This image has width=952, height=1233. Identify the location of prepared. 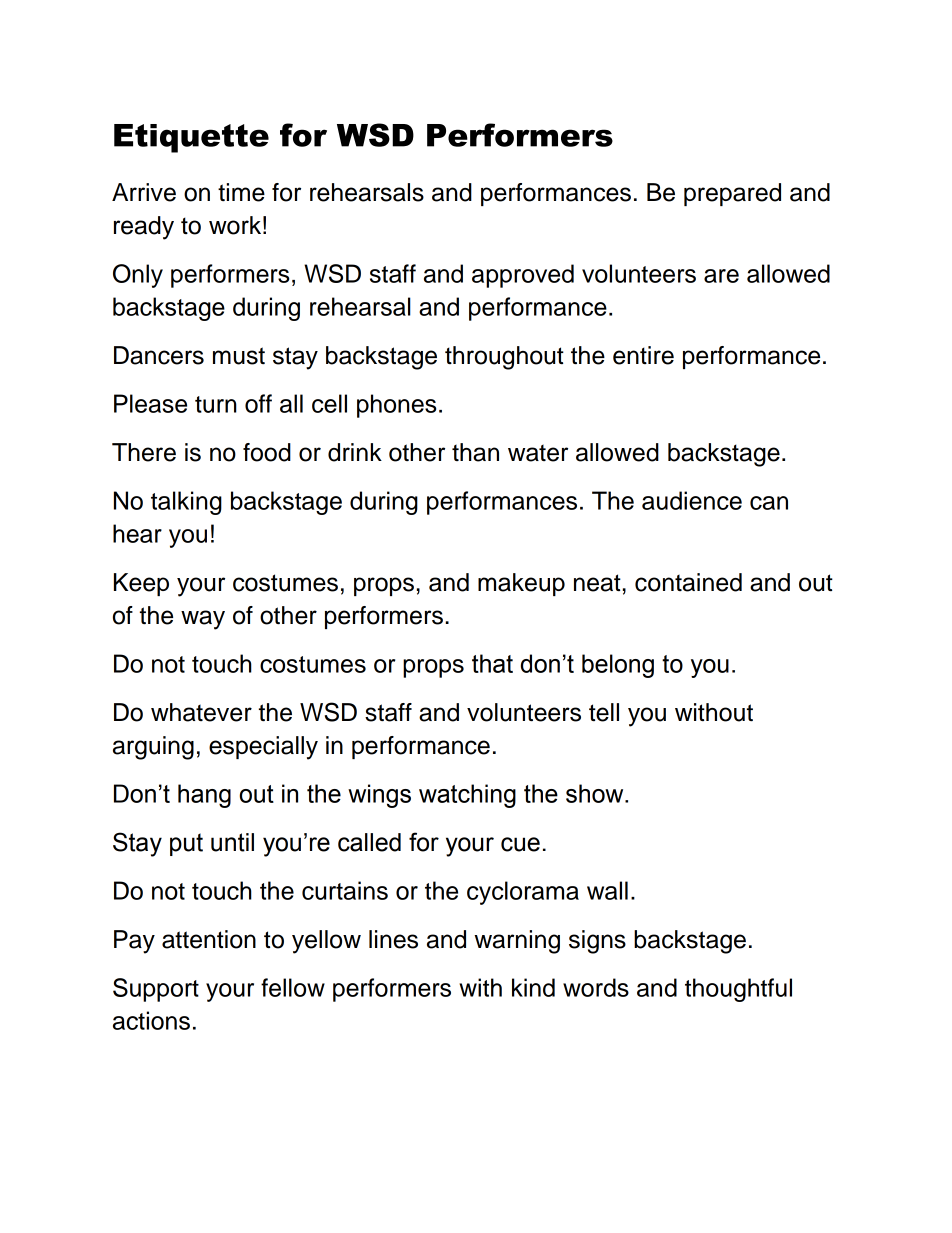
(732, 194).
